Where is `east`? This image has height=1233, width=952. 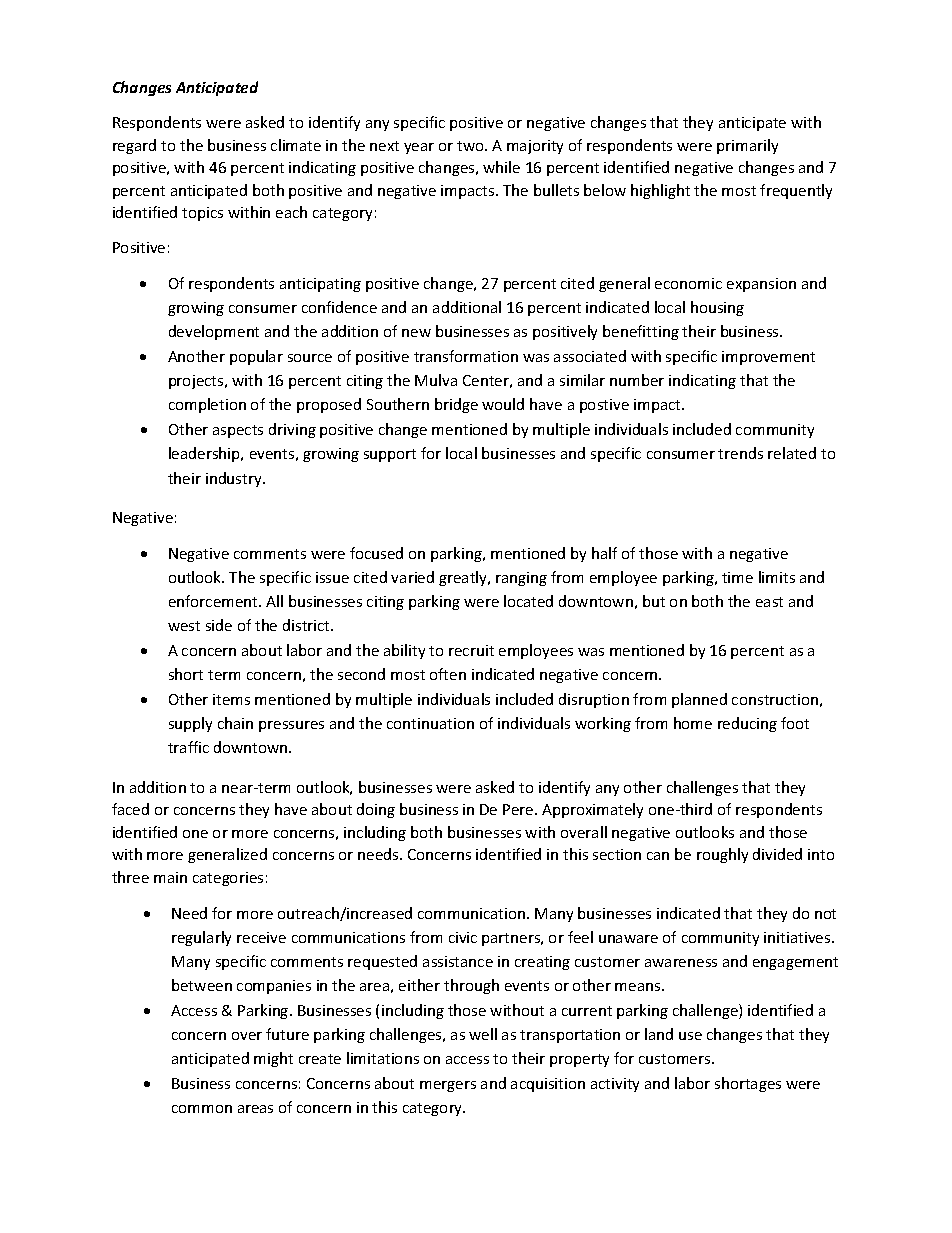
east is located at coordinates (769, 602).
